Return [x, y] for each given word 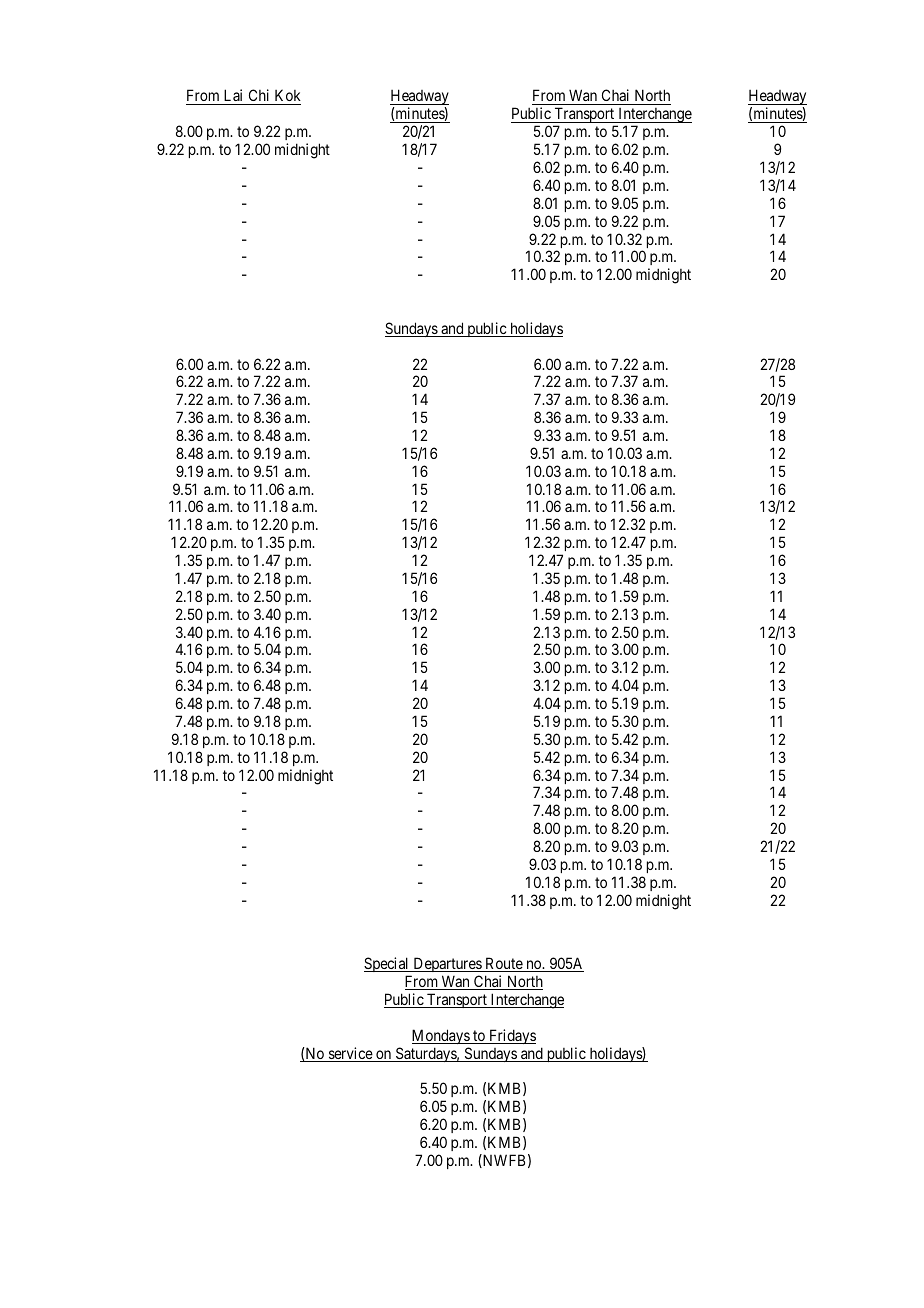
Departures [447, 966]
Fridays [511, 1036]
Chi [259, 97]
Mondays [441, 1036]
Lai [233, 97]
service [350, 1054]
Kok [286, 97]
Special [388, 966]
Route [503, 964]
